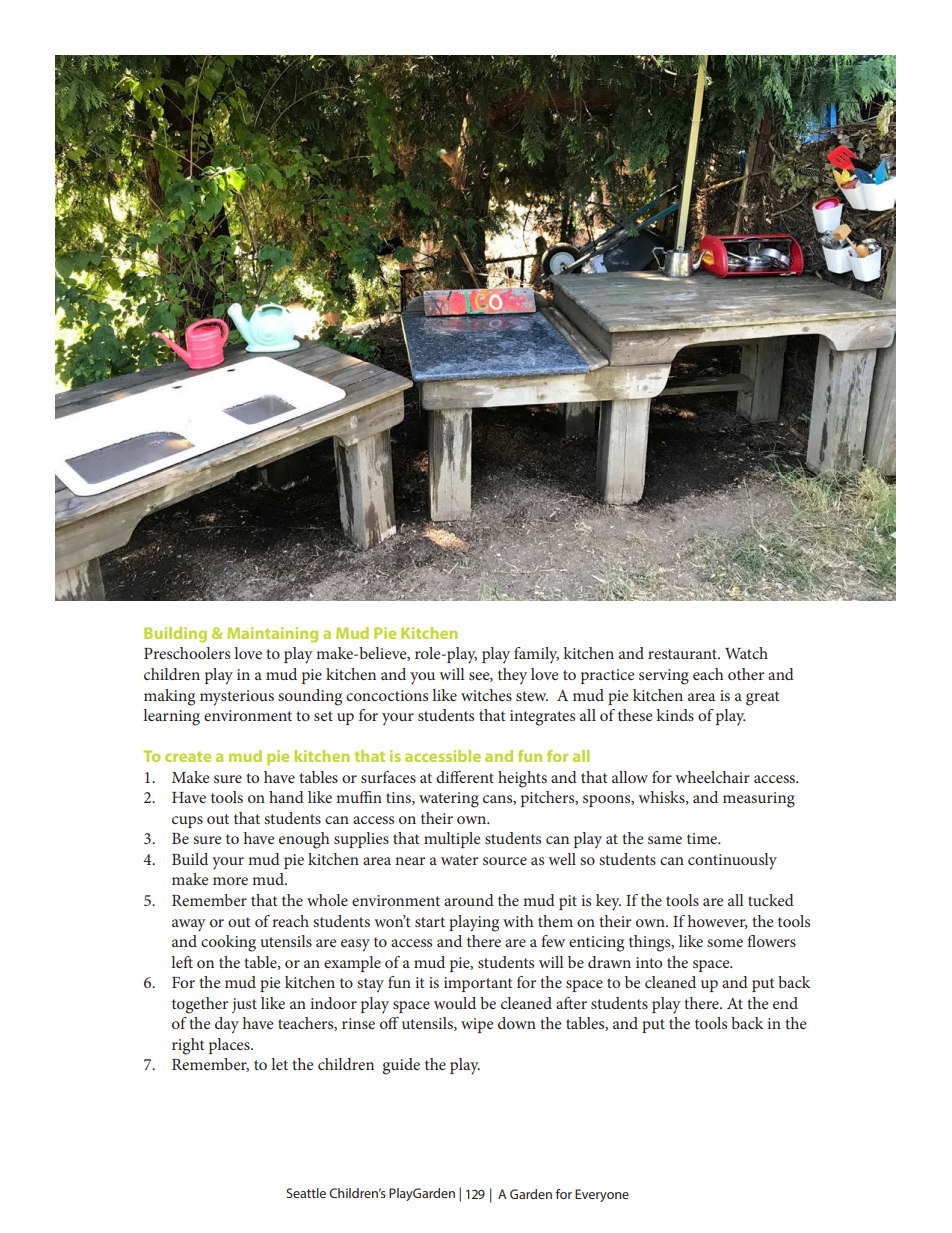 The width and height of the screenshot is (952, 1233). Describe the element at coordinates (602, 1195) in the screenshot. I see `Everyone` at that location.
